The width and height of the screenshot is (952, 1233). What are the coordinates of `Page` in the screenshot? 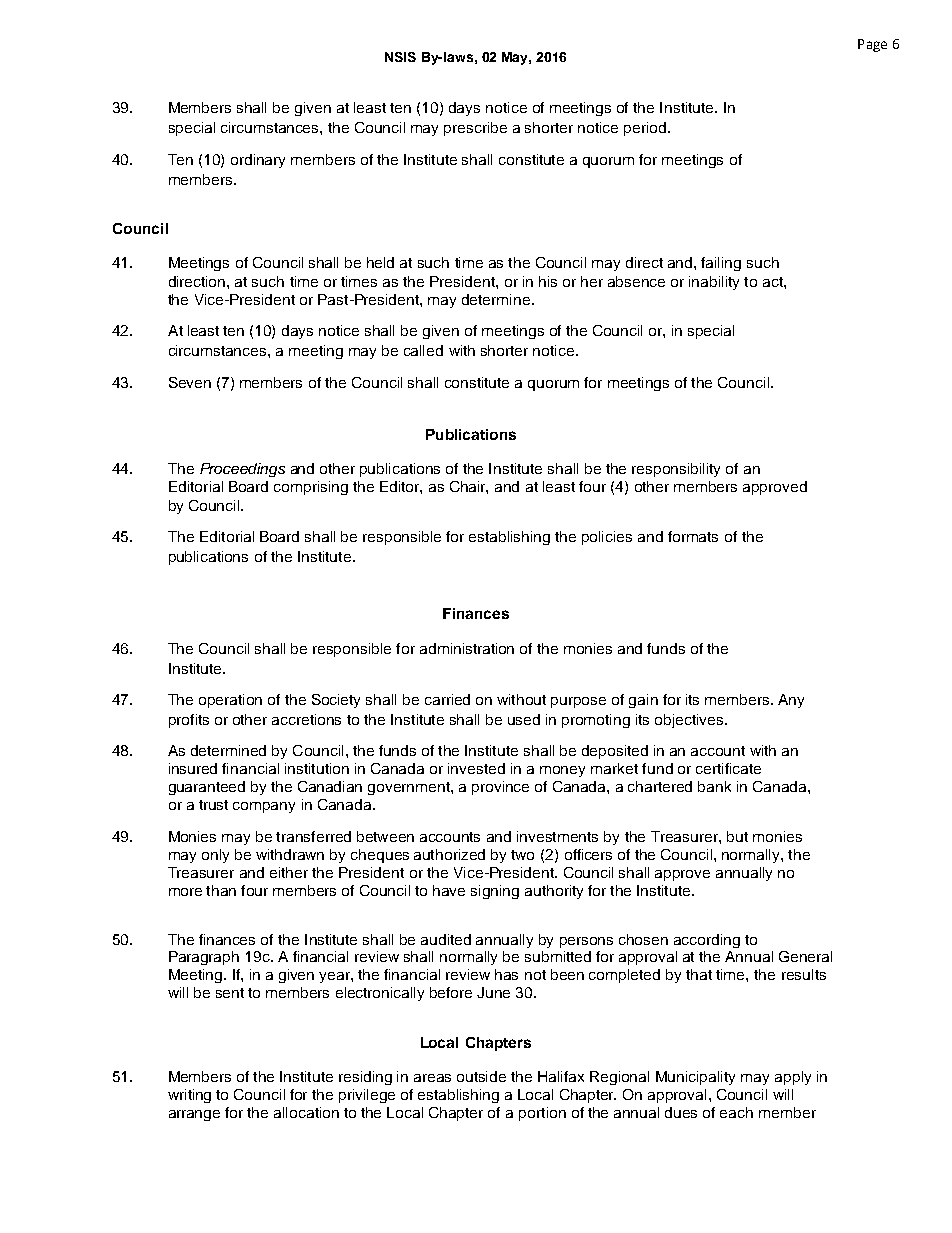 It's located at (872, 45).
